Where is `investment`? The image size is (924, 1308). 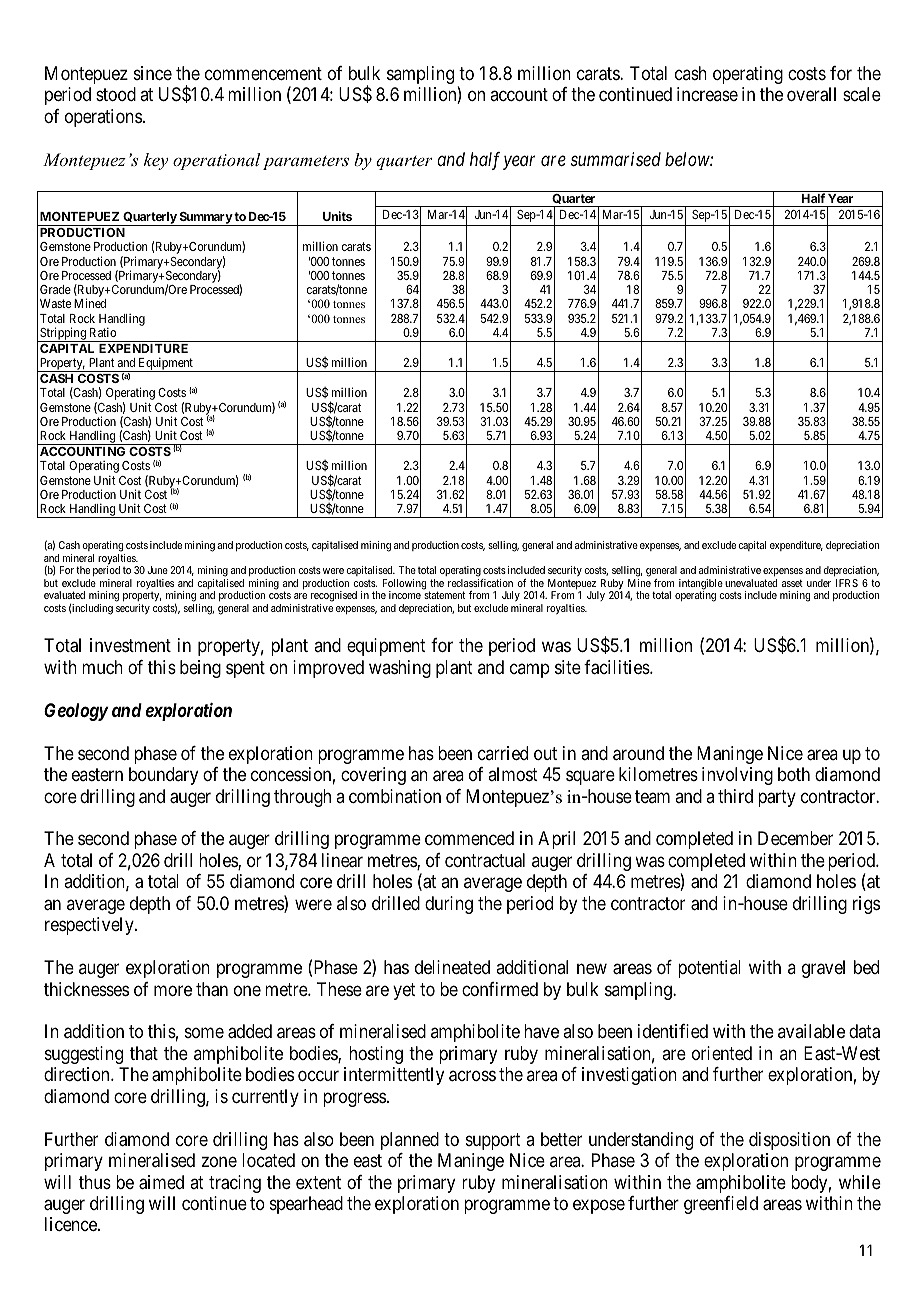
investment is located at coordinates (130, 645).
